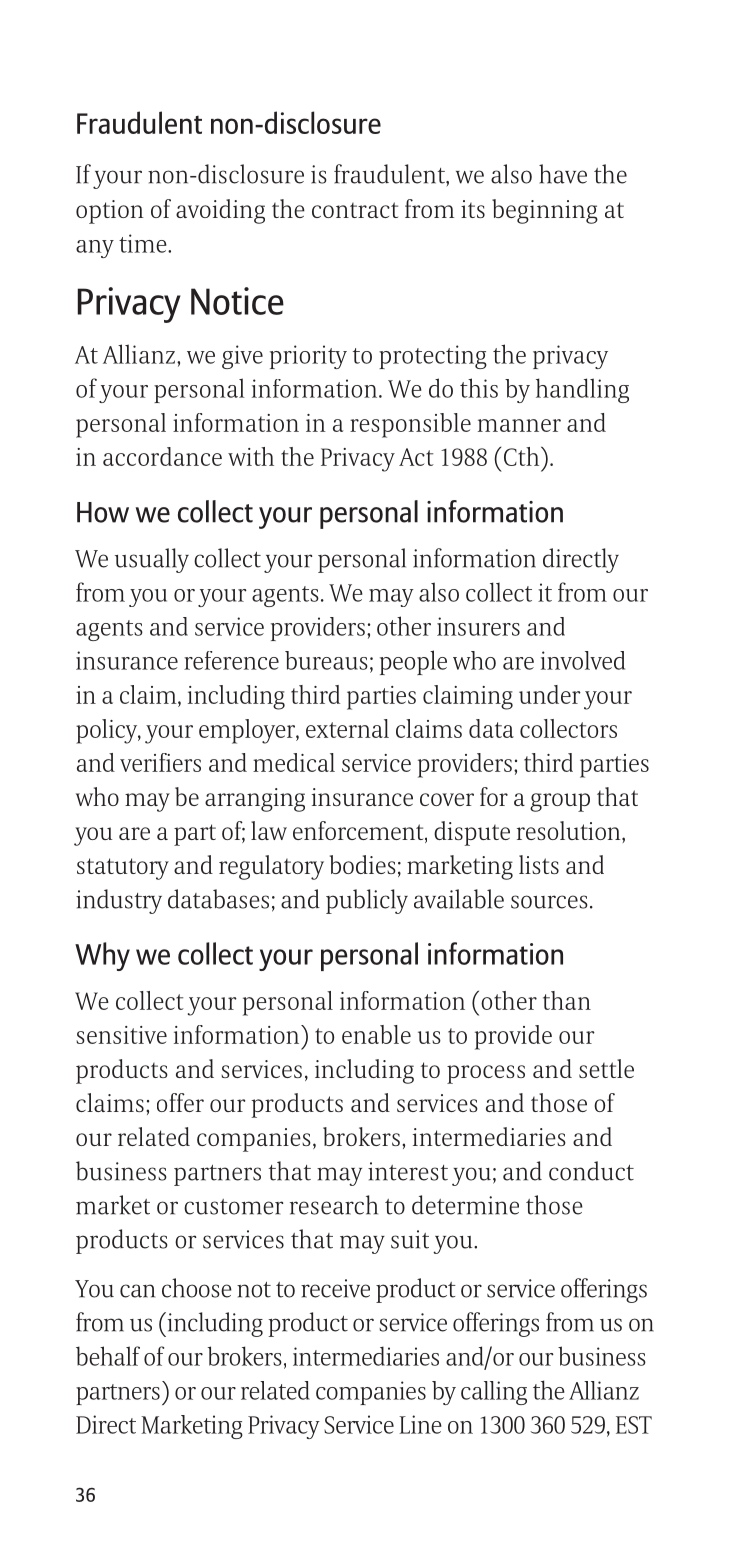 Image resolution: width=743 pixels, height=1568 pixels. Describe the element at coordinates (494, 1393) in the document. I see `calling` at that location.
